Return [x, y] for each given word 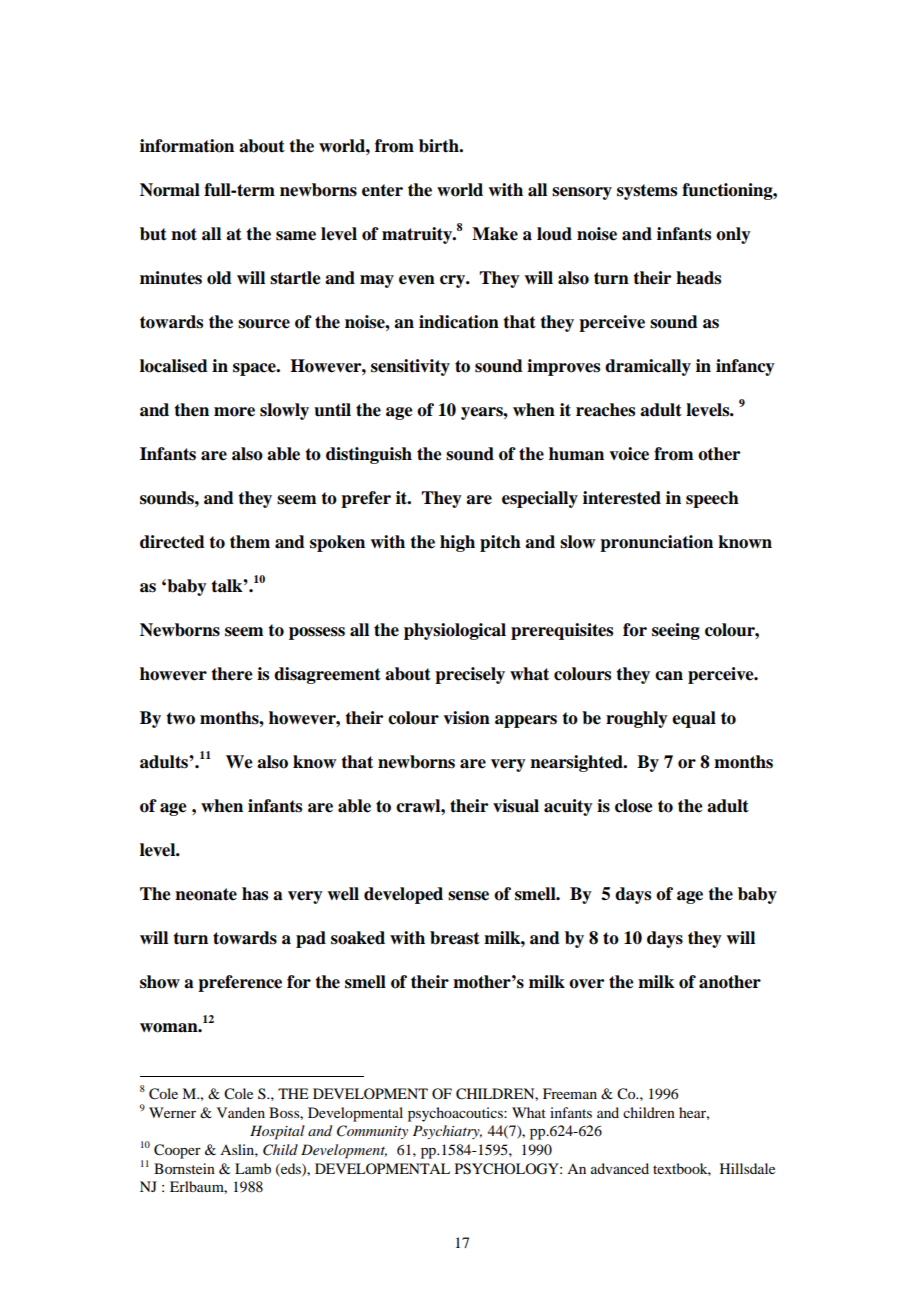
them [250, 542]
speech [712, 499]
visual [516, 806]
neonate [206, 894]
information [187, 146]
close [634, 806]
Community [372, 1132]
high [457, 543]
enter [382, 190]
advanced [620, 1168]
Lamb [253, 1168]
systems [647, 192]
